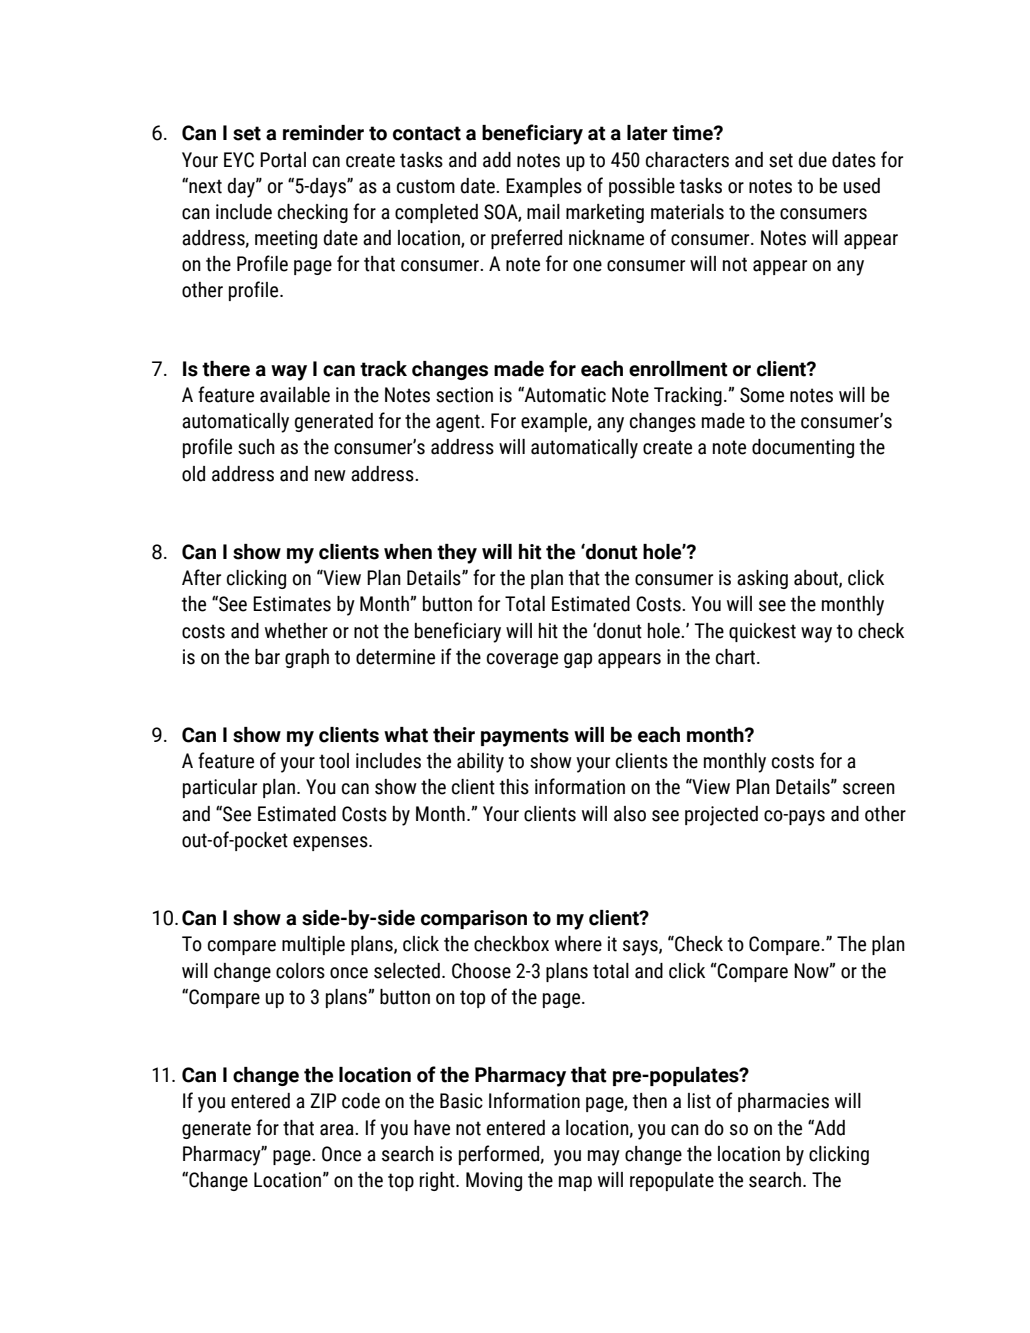 Image resolution: width=1030 pixels, height=1333 pixels. What do you see at coordinates (721, 816) in the screenshot?
I see `projected` at bounding box center [721, 816].
